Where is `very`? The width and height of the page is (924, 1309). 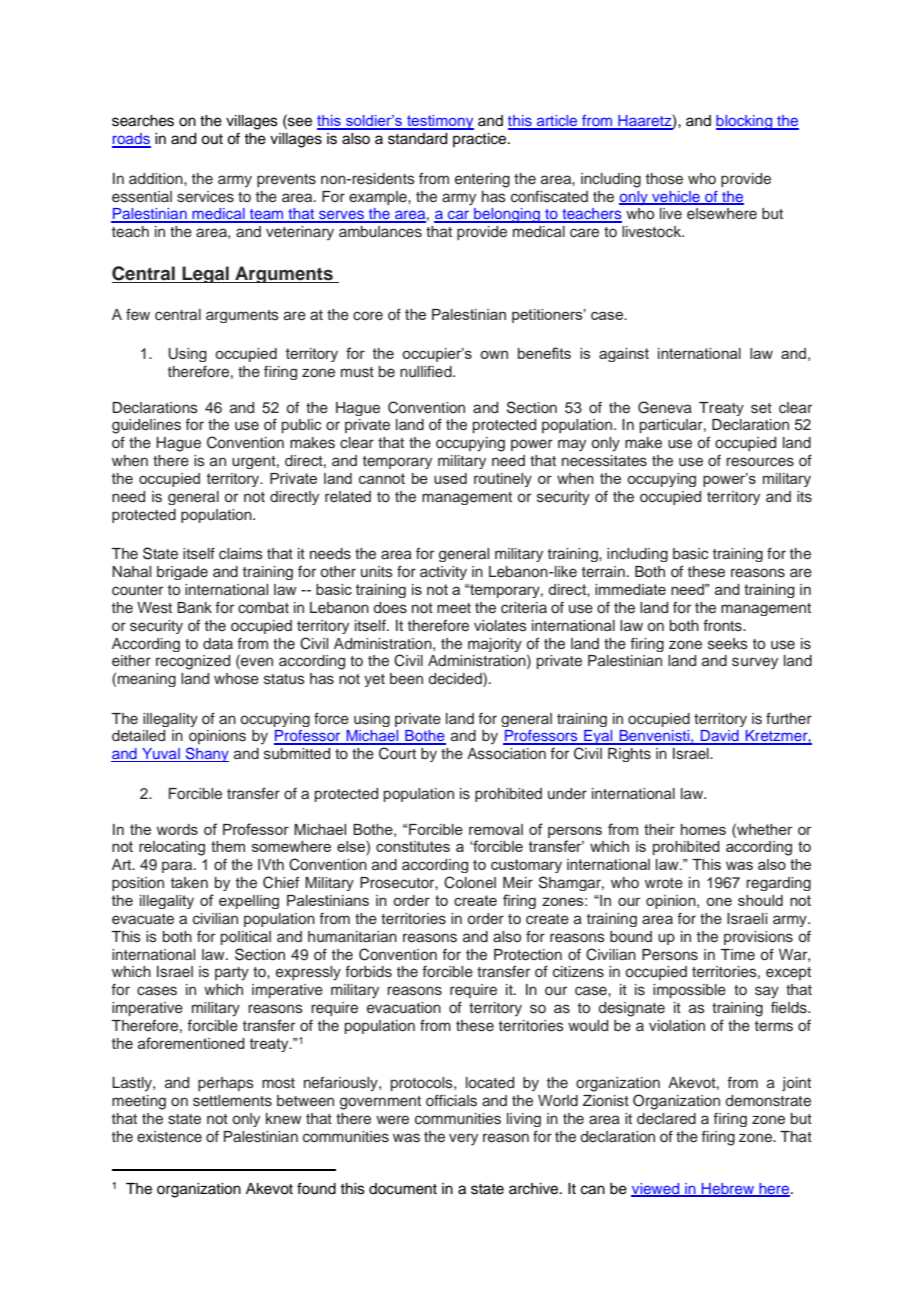 very is located at coordinates (463, 1139).
